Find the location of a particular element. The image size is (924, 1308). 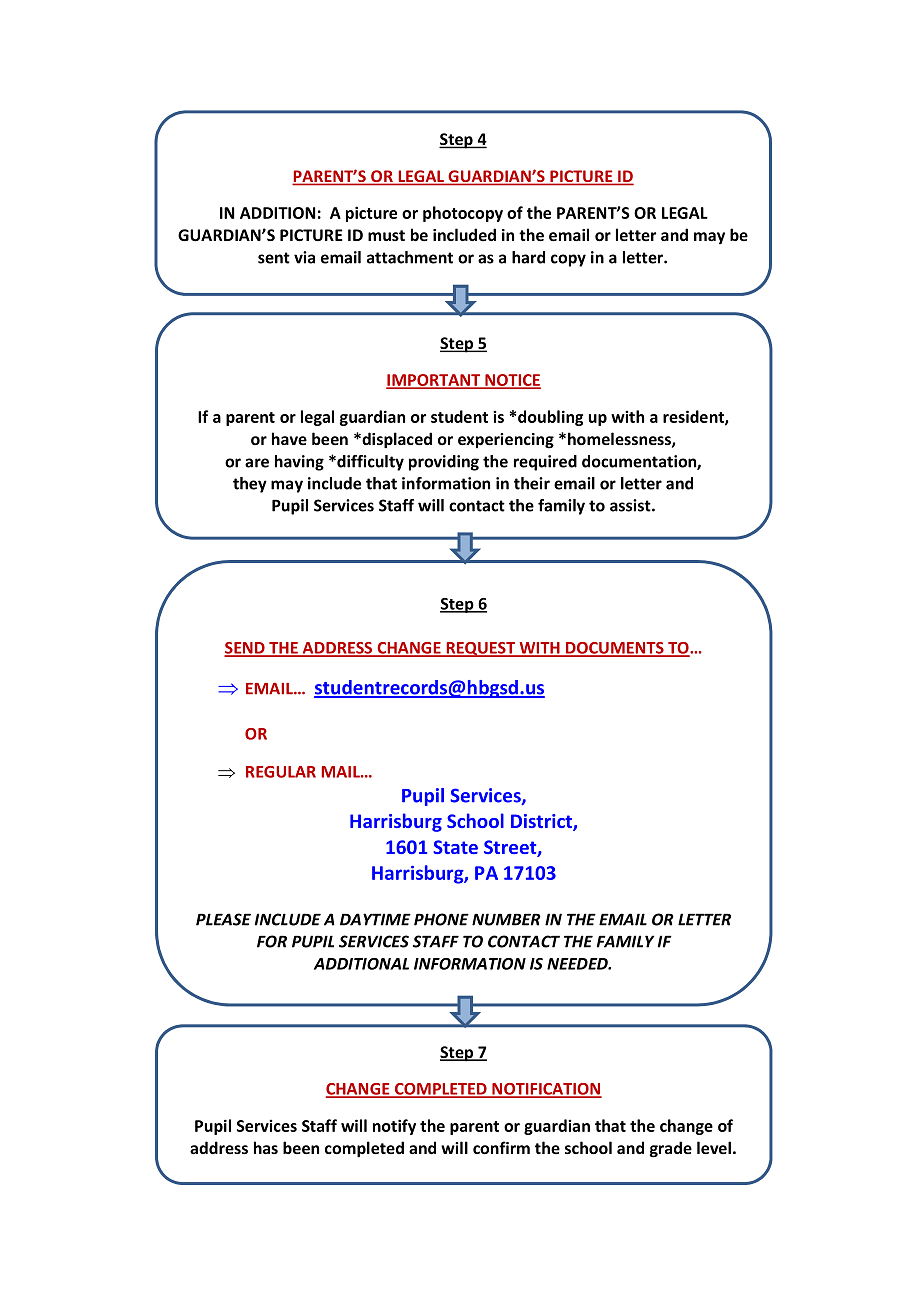

attachment is located at coordinates (410, 257).
